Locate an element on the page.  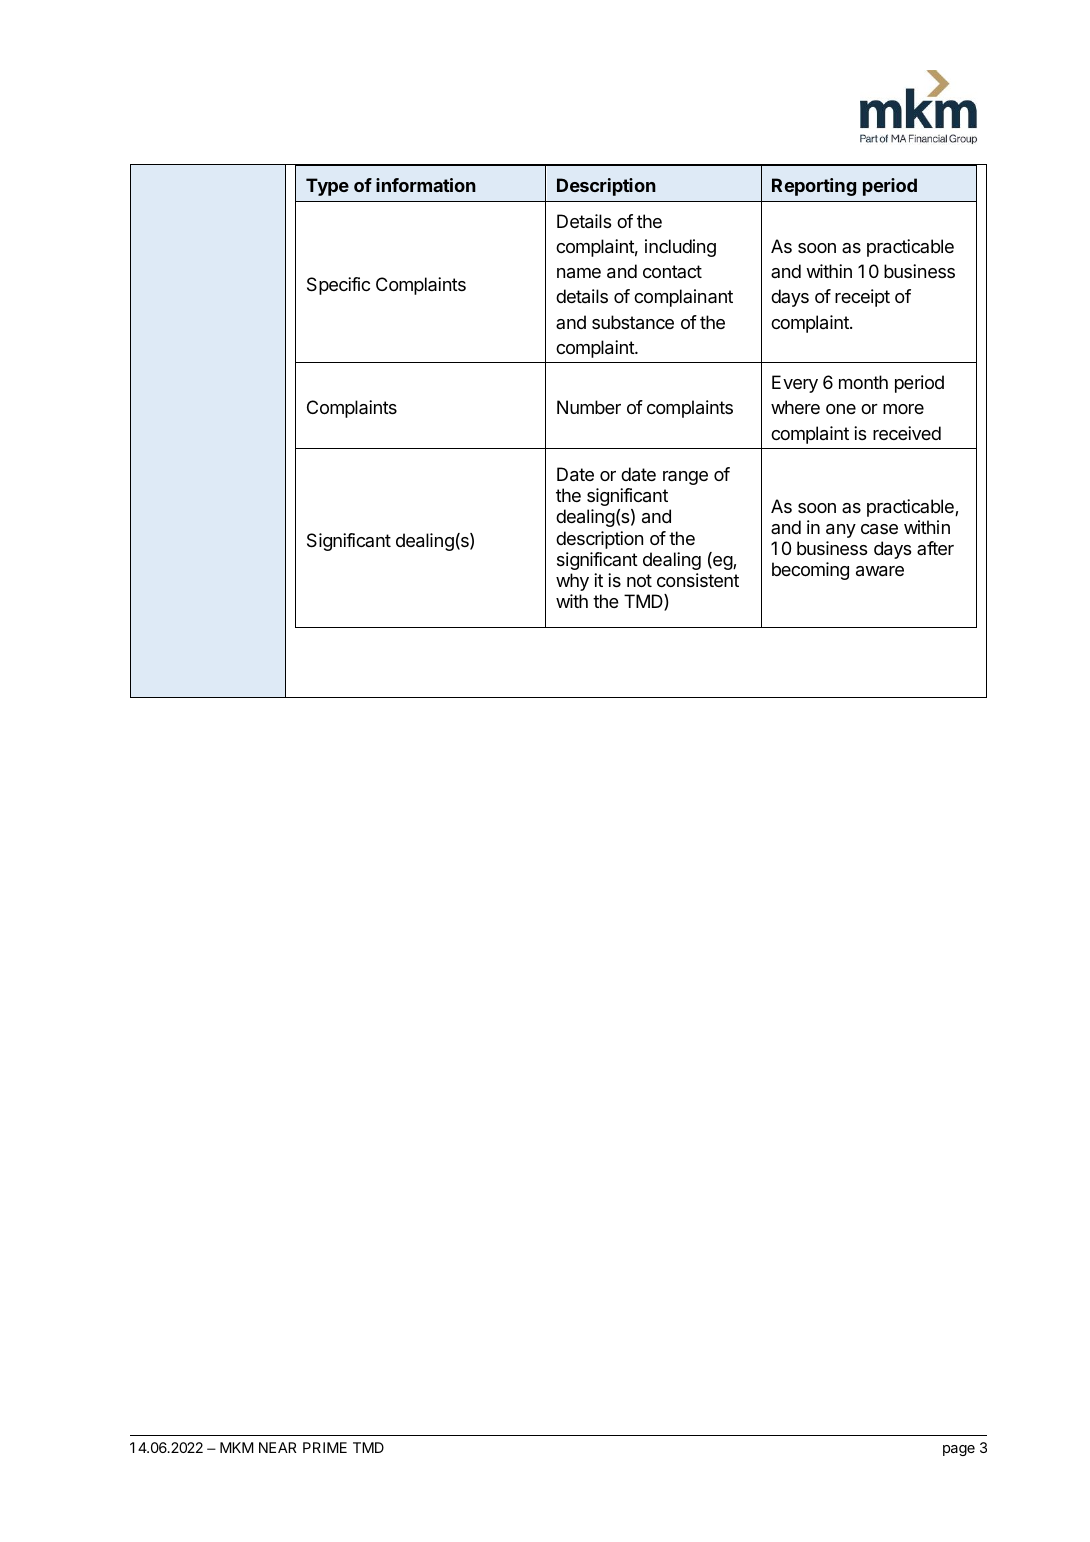
PRIME is located at coordinates (325, 1447).
